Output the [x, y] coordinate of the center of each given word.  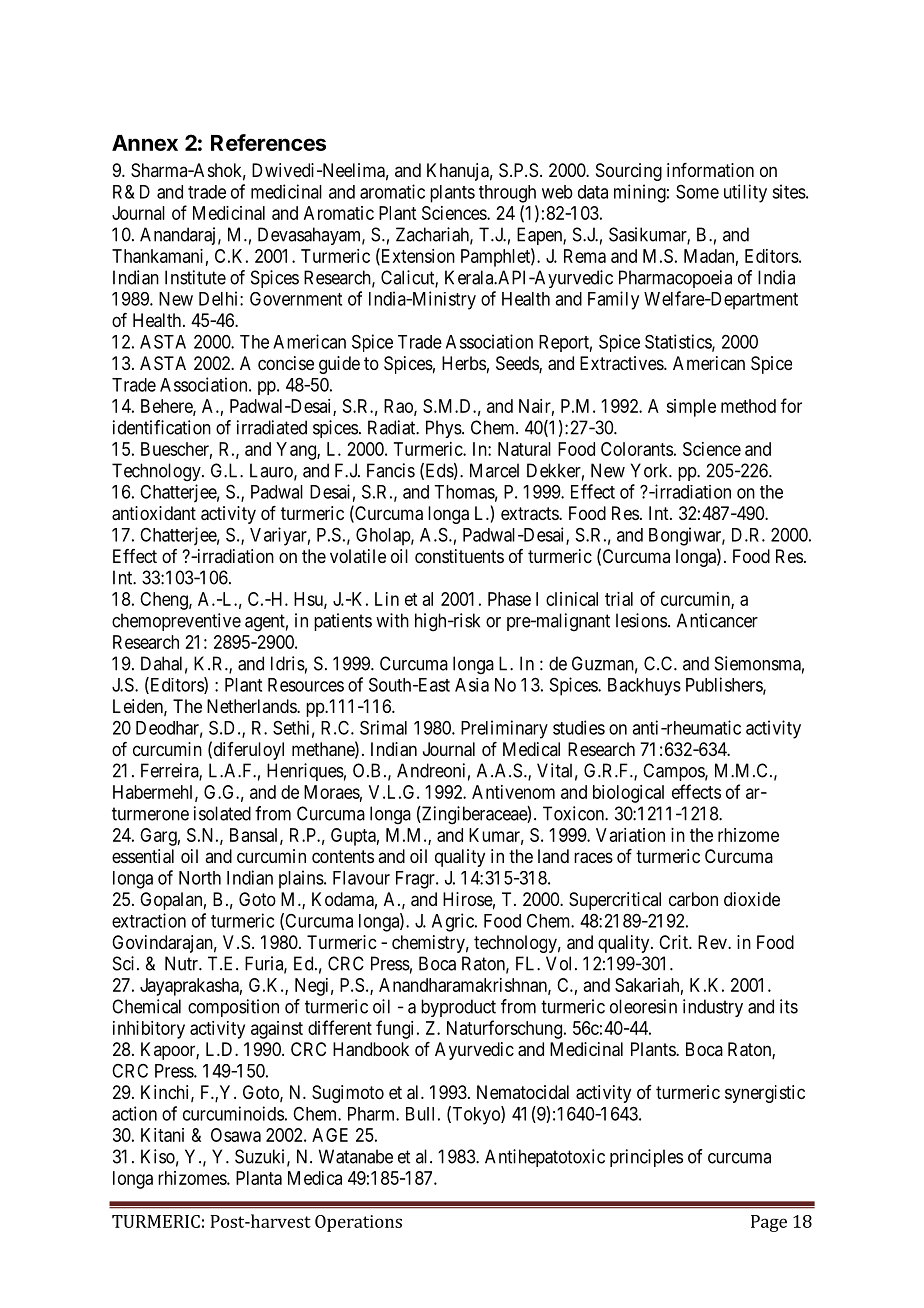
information [710, 170]
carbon [693, 899]
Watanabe [356, 1156]
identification [162, 427]
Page [769, 1223]
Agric [454, 922]
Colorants [637, 449]
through [507, 194]
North [200, 878]
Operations [358, 1223]
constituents [459, 556]
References [268, 142]
